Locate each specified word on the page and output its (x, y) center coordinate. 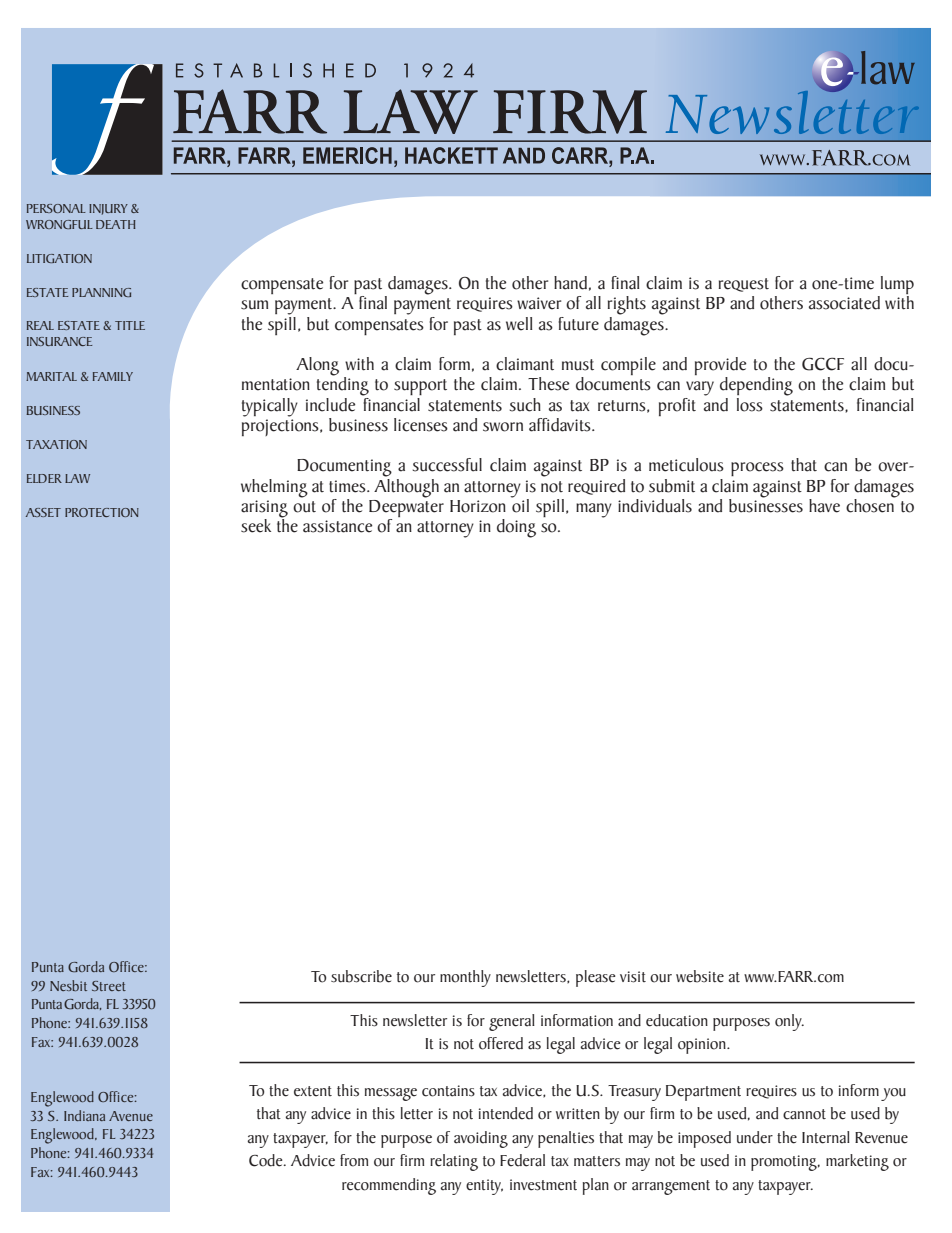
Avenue (131, 1116)
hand (570, 283)
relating (454, 1162)
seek (256, 526)
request (744, 285)
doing (516, 528)
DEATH (116, 224)
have (824, 506)
